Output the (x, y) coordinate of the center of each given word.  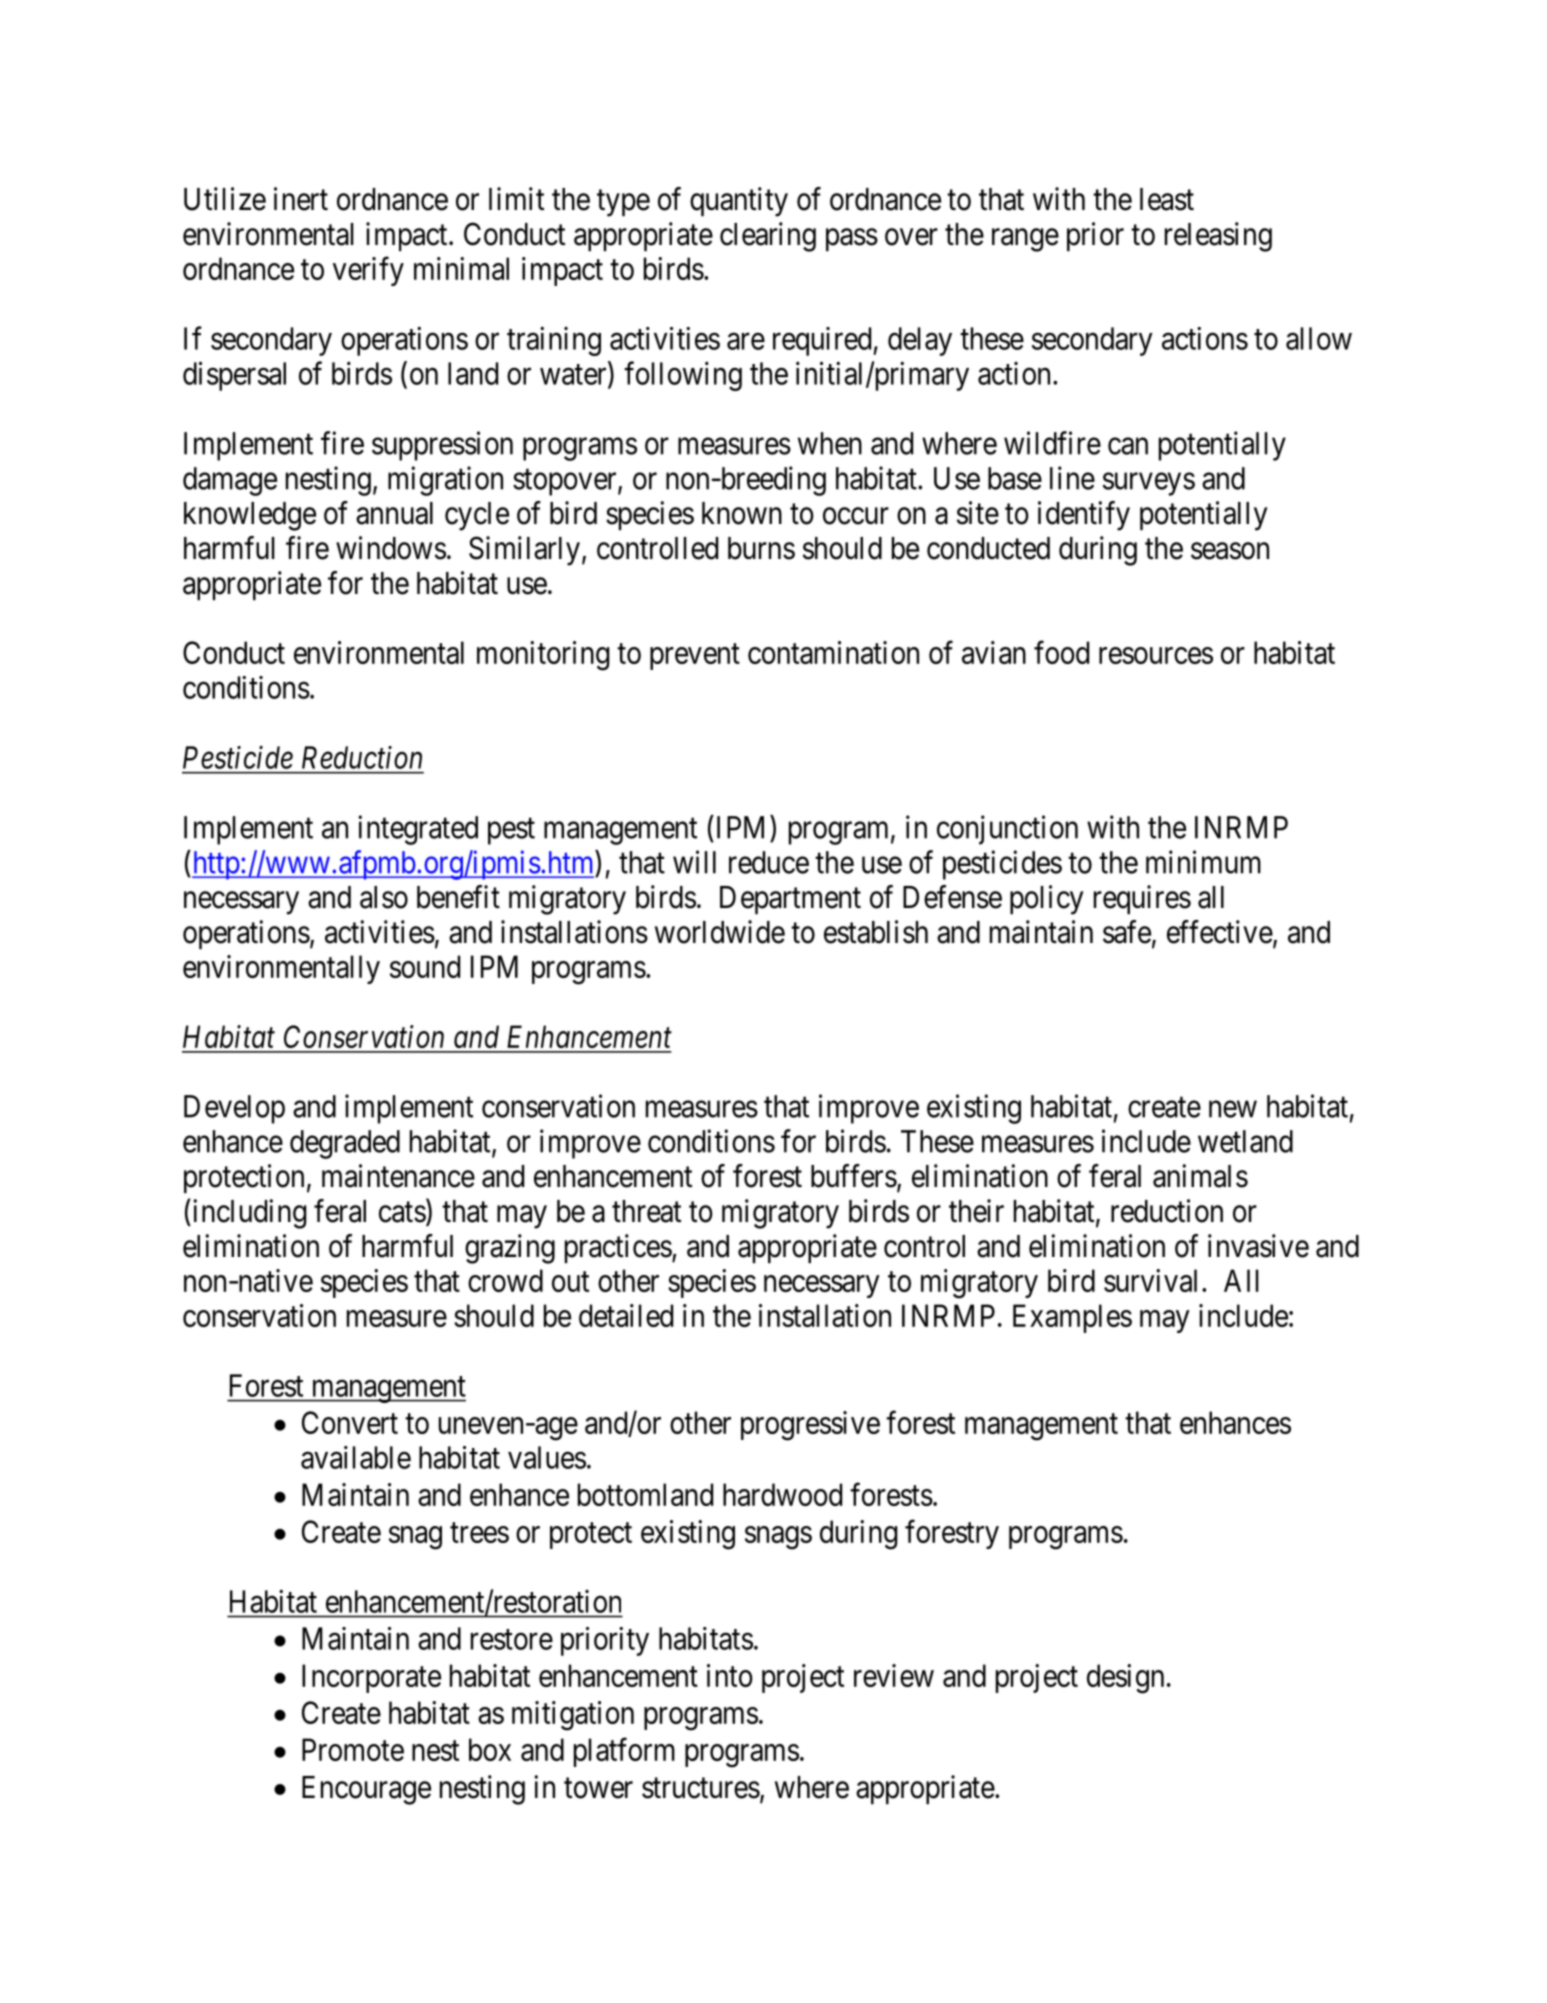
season (1230, 551)
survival (1150, 1280)
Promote (353, 1749)
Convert (350, 1422)
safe (1127, 932)
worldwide (720, 932)
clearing (768, 237)
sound (425, 966)
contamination (833, 652)
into (730, 1675)
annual (394, 513)
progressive (810, 1426)
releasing (1218, 237)
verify (368, 271)
